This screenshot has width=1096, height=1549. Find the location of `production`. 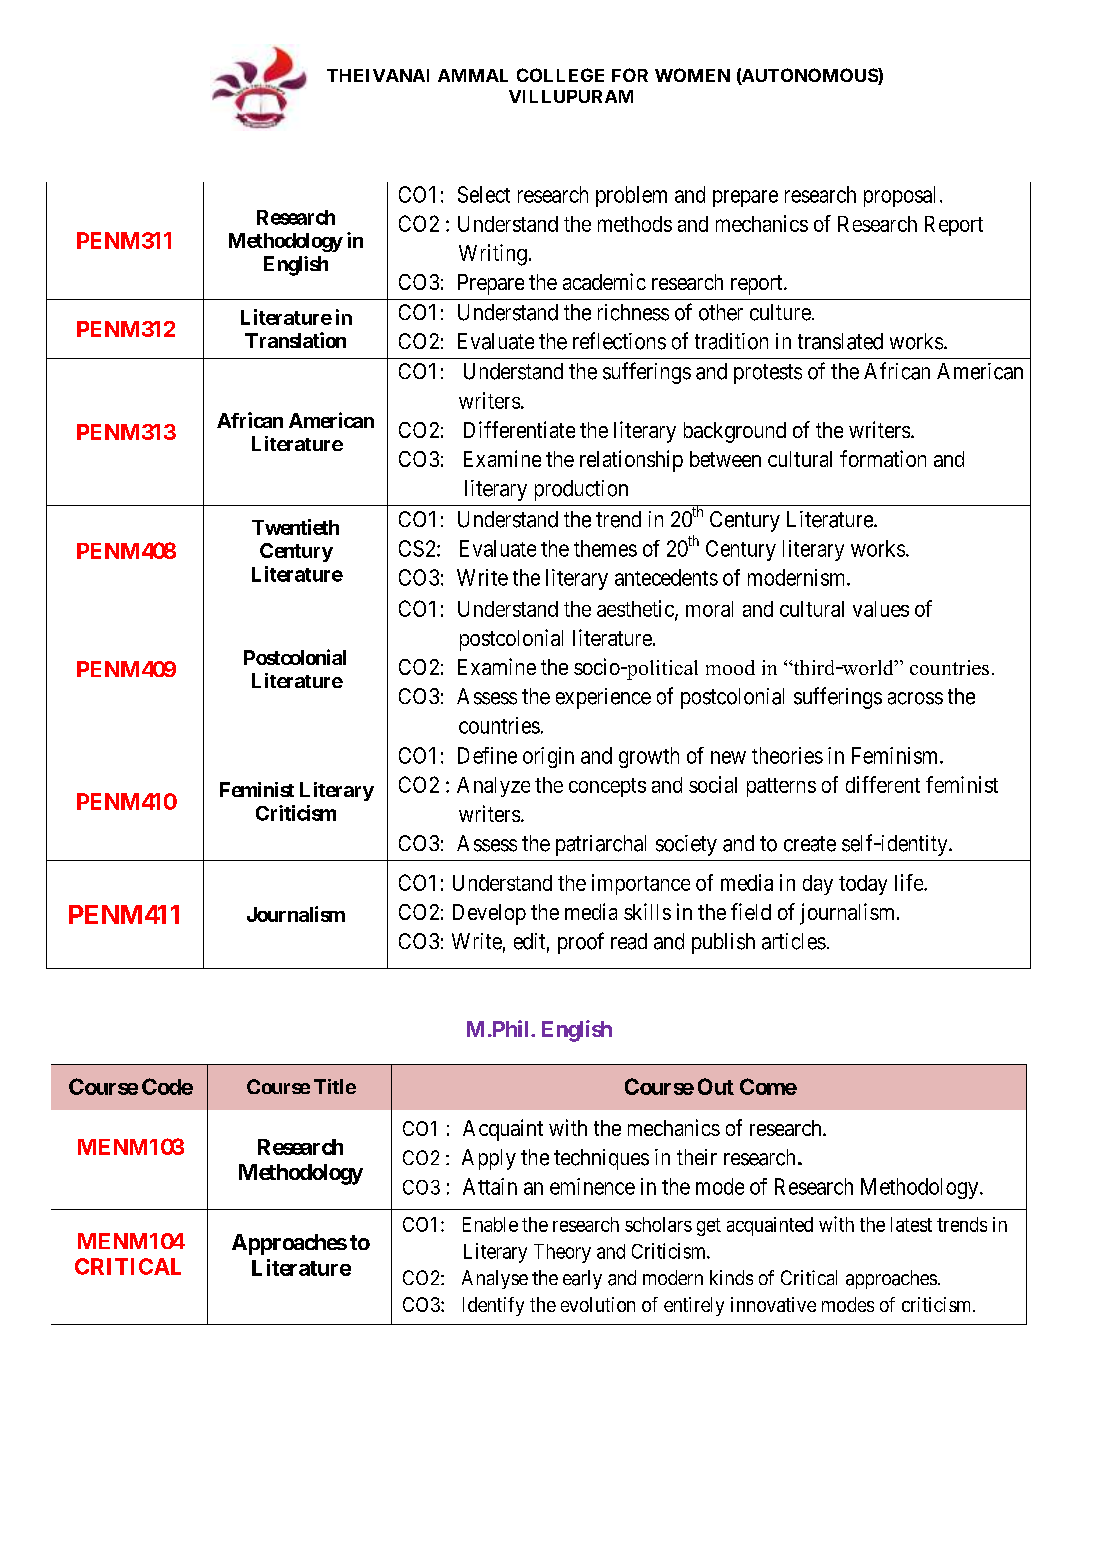

production is located at coordinates (581, 490).
